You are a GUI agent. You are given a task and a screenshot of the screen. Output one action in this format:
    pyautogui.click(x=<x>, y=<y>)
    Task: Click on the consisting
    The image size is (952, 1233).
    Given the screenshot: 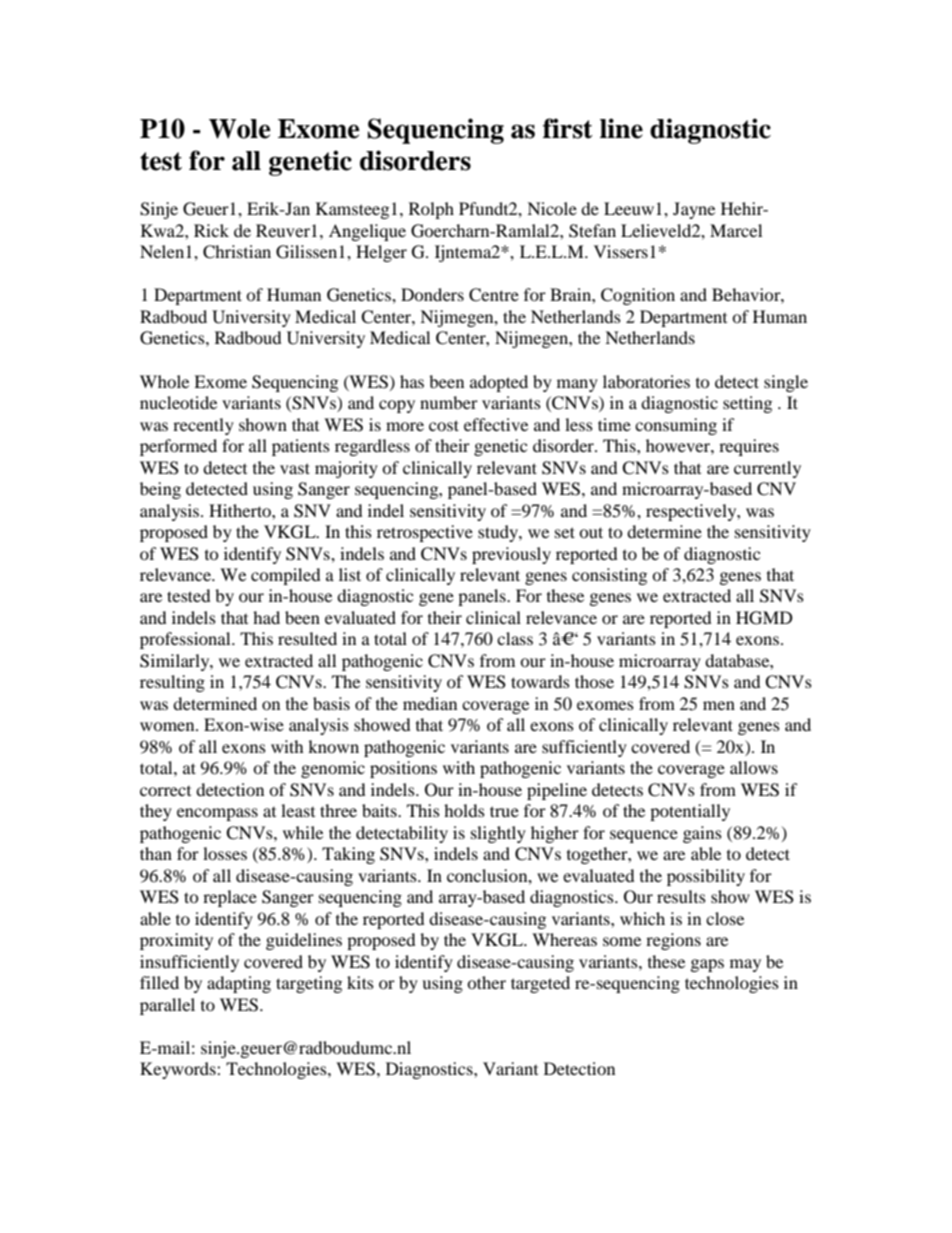 What is the action you would take?
    pyautogui.click(x=609, y=576)
